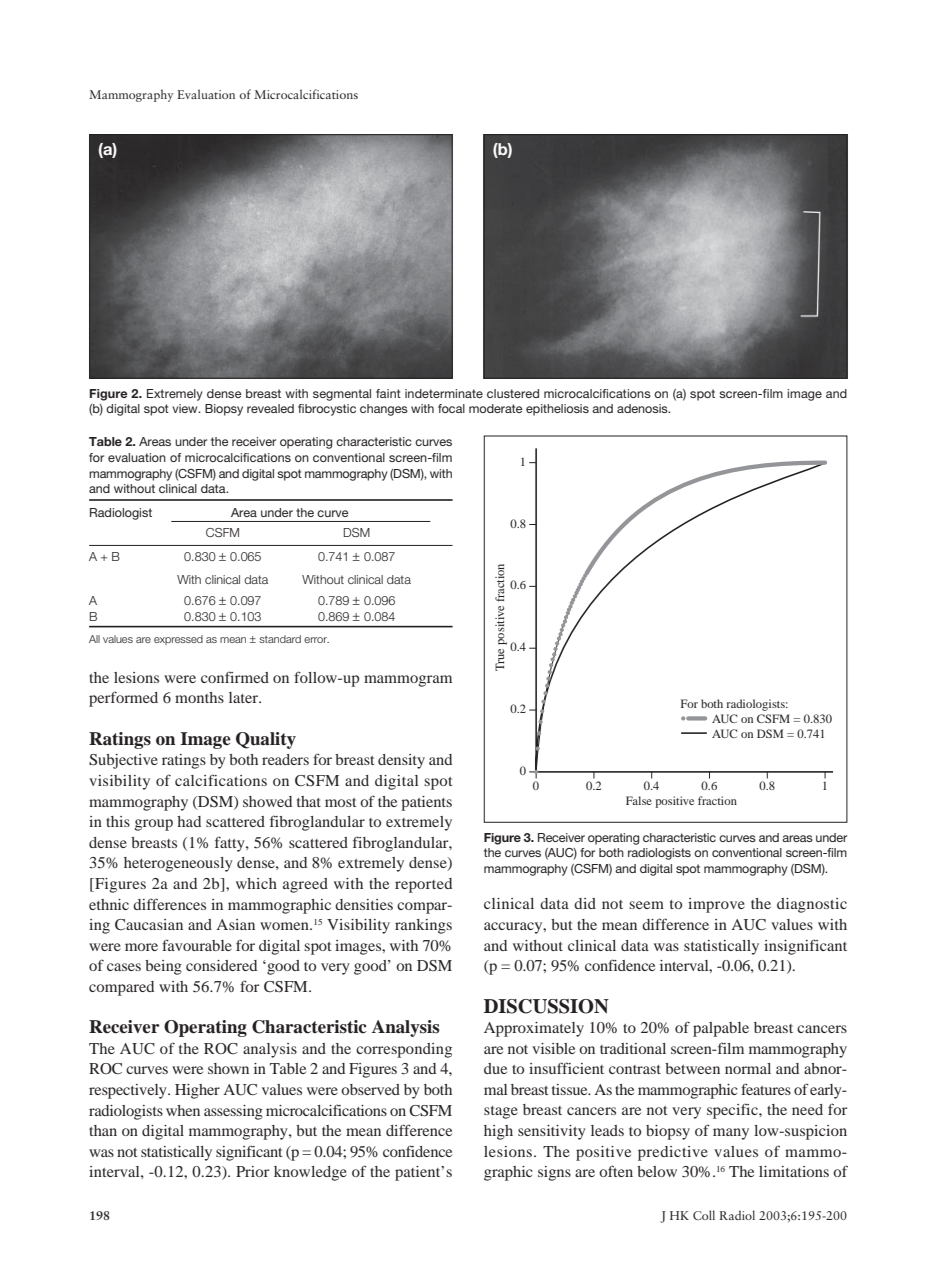  What do you see at coordinates (189, 821) in the screenshot?
I see `had` at bounding box center [189, 821].
